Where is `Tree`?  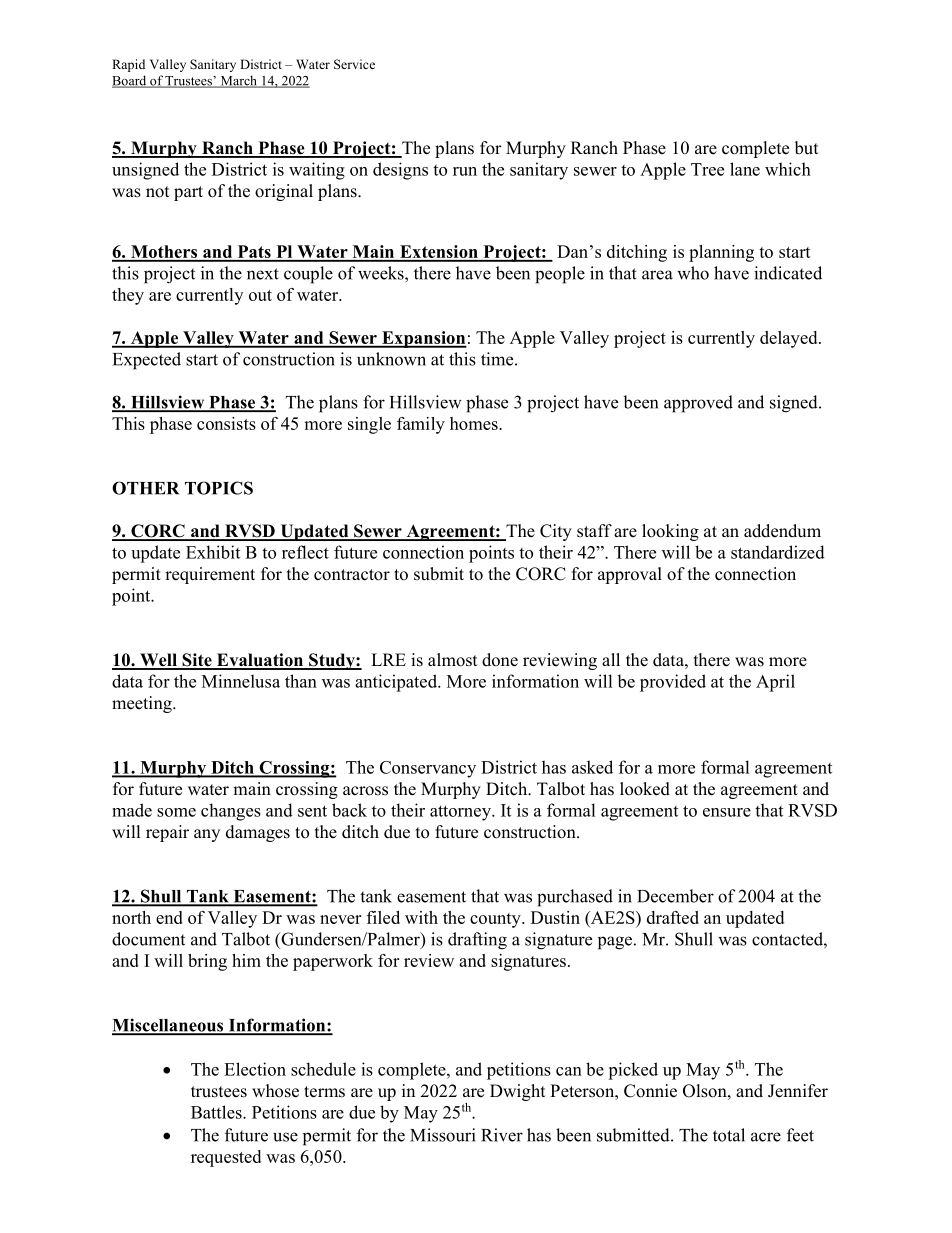 Tree is located at coordinates (707, 169).
